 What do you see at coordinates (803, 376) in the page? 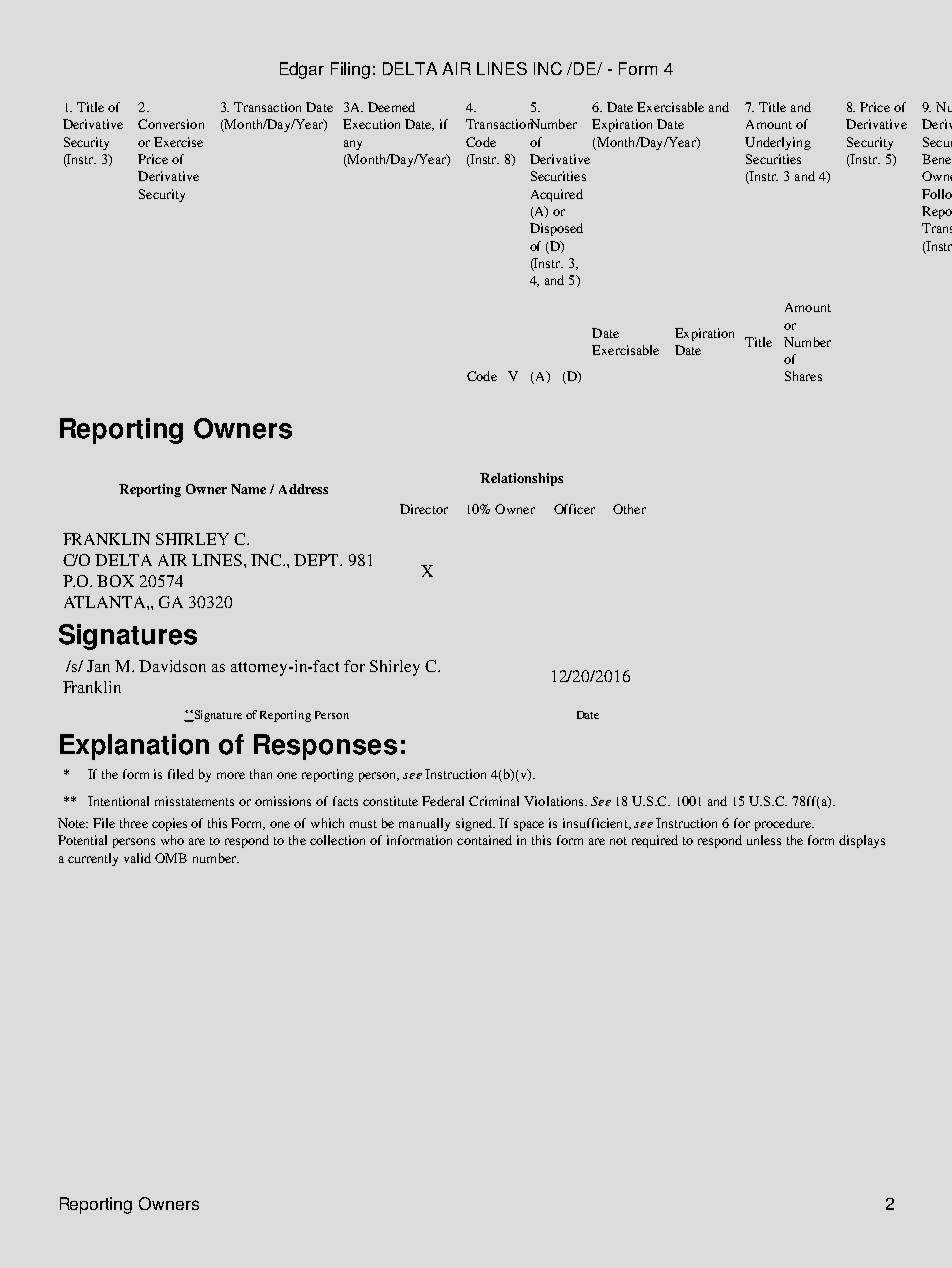
I see `Shares` at bounding box center [803, 376].
